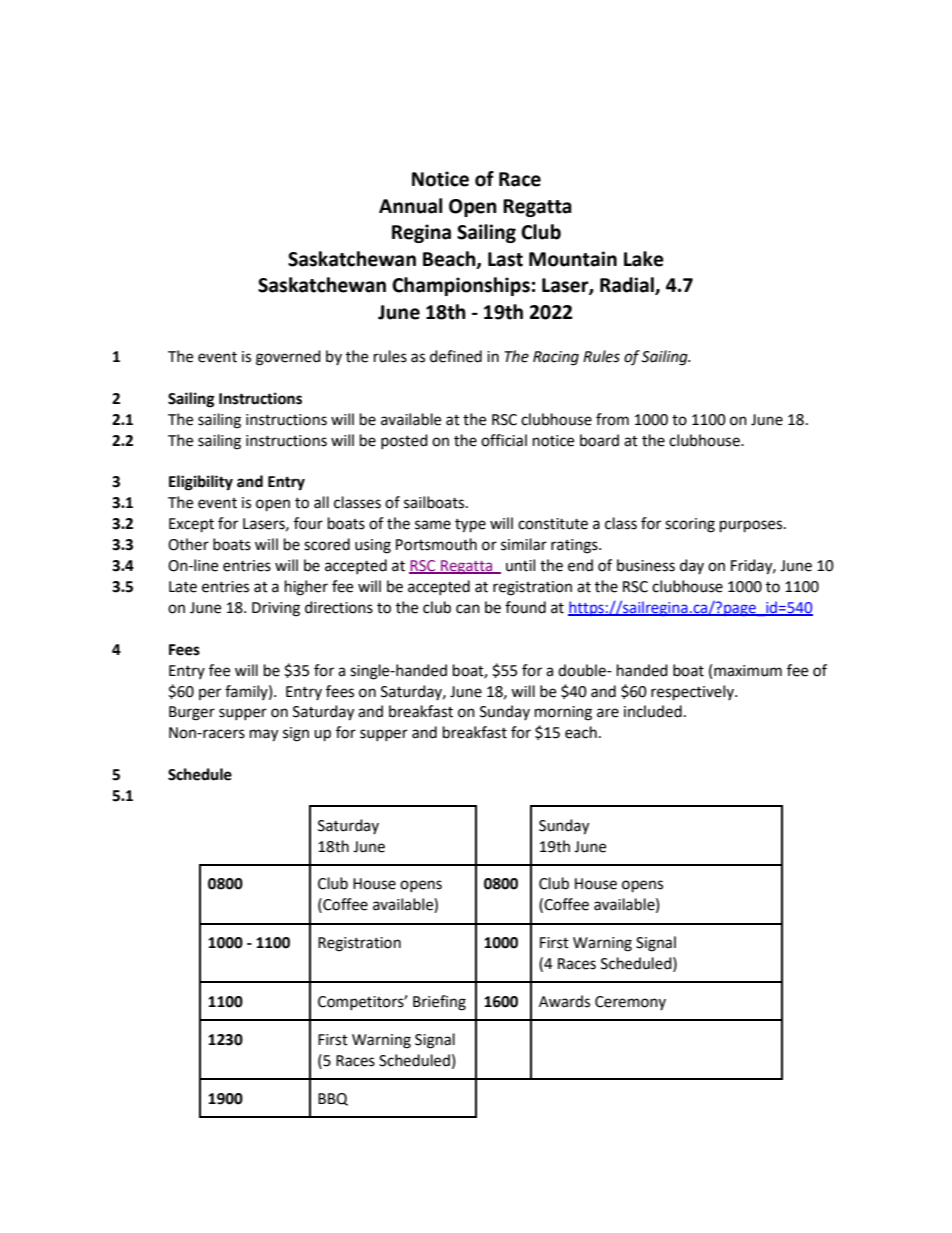 The width and height of the page is (952, 1233). Describe the element at coordinates (505, 259) in the page. I see `Last` at that location.
